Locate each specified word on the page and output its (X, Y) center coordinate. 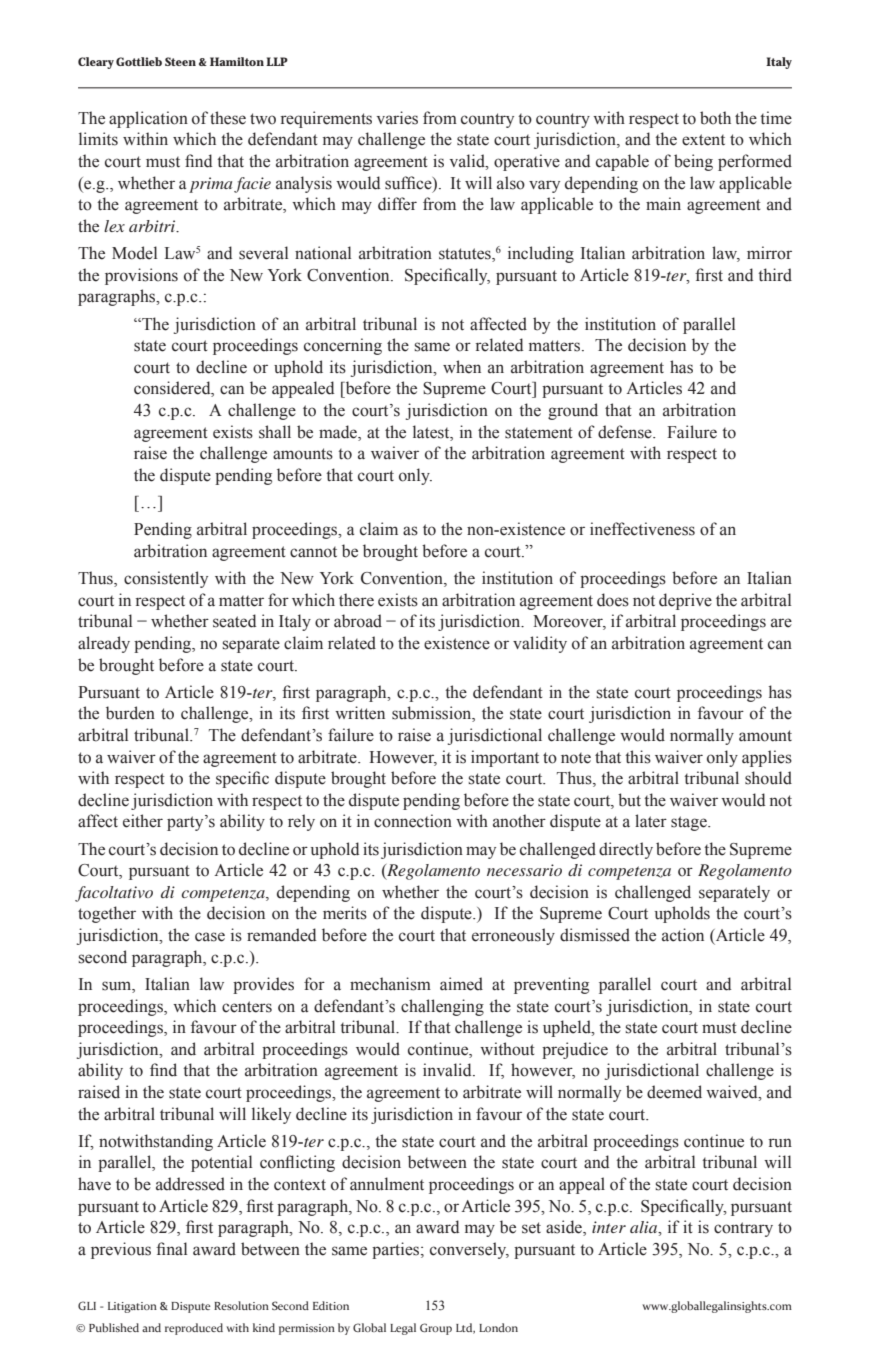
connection (413, 821)
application (148, 119)
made (339, 432)
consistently (166, 579)
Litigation (132, 1307)
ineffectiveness (642, 529)
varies (397, 118)
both (715, 118)
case (210, 937)
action (683, 935)
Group (436, 1329)
